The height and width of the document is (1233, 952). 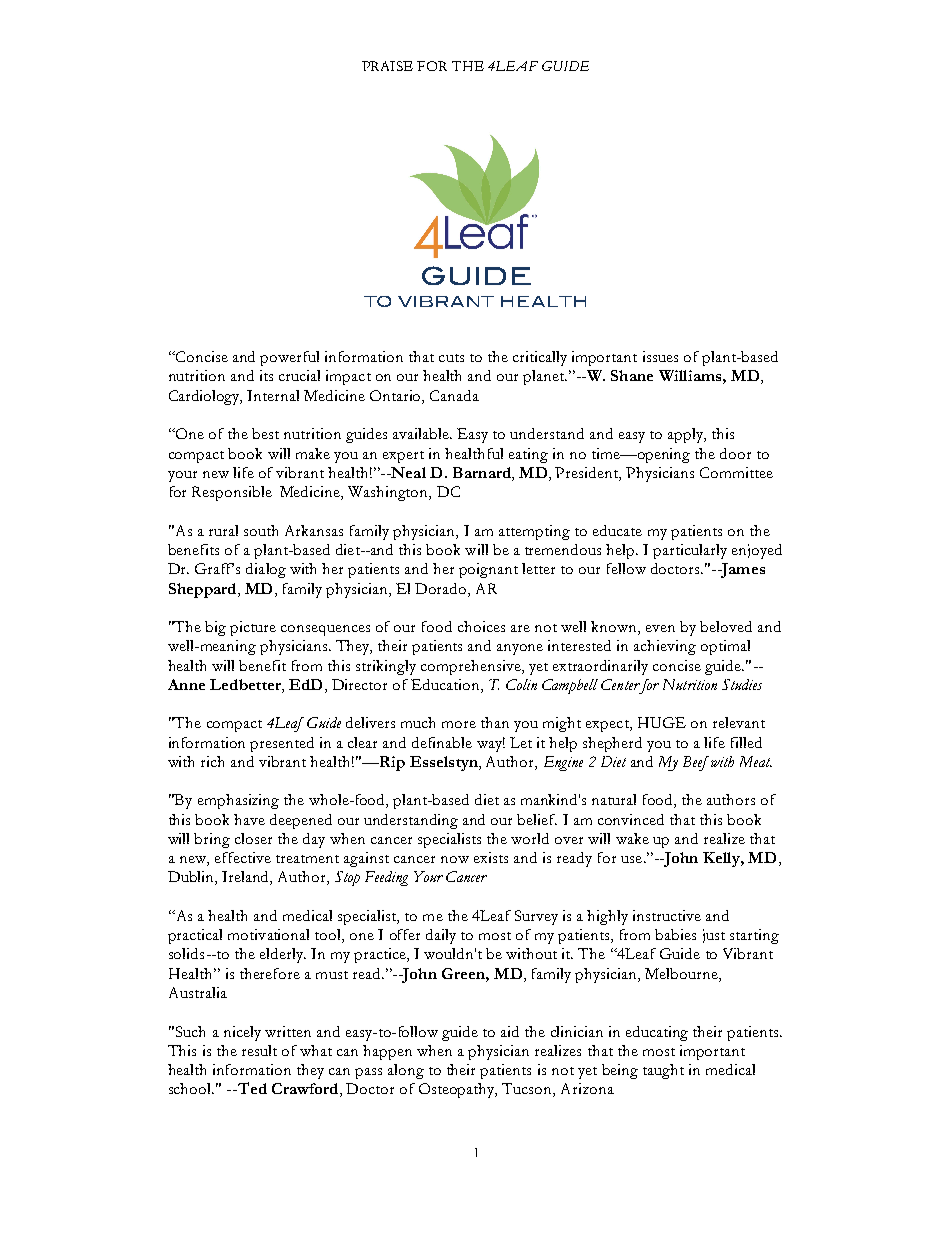 I want to click on PRAISE, so click(x=387, y=66).
